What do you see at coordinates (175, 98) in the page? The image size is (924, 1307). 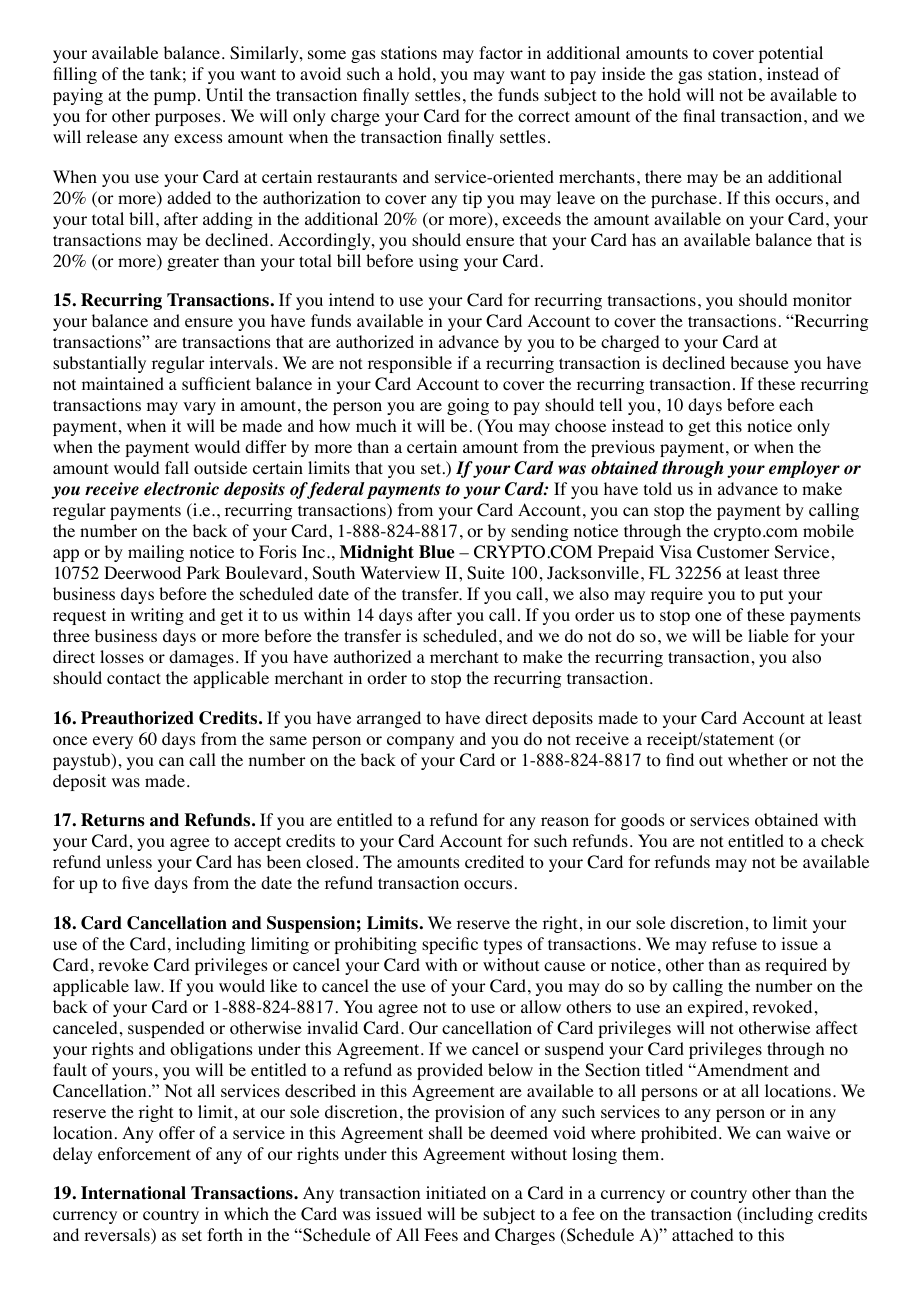 I see `pump` at bounding box center [175, 98].
